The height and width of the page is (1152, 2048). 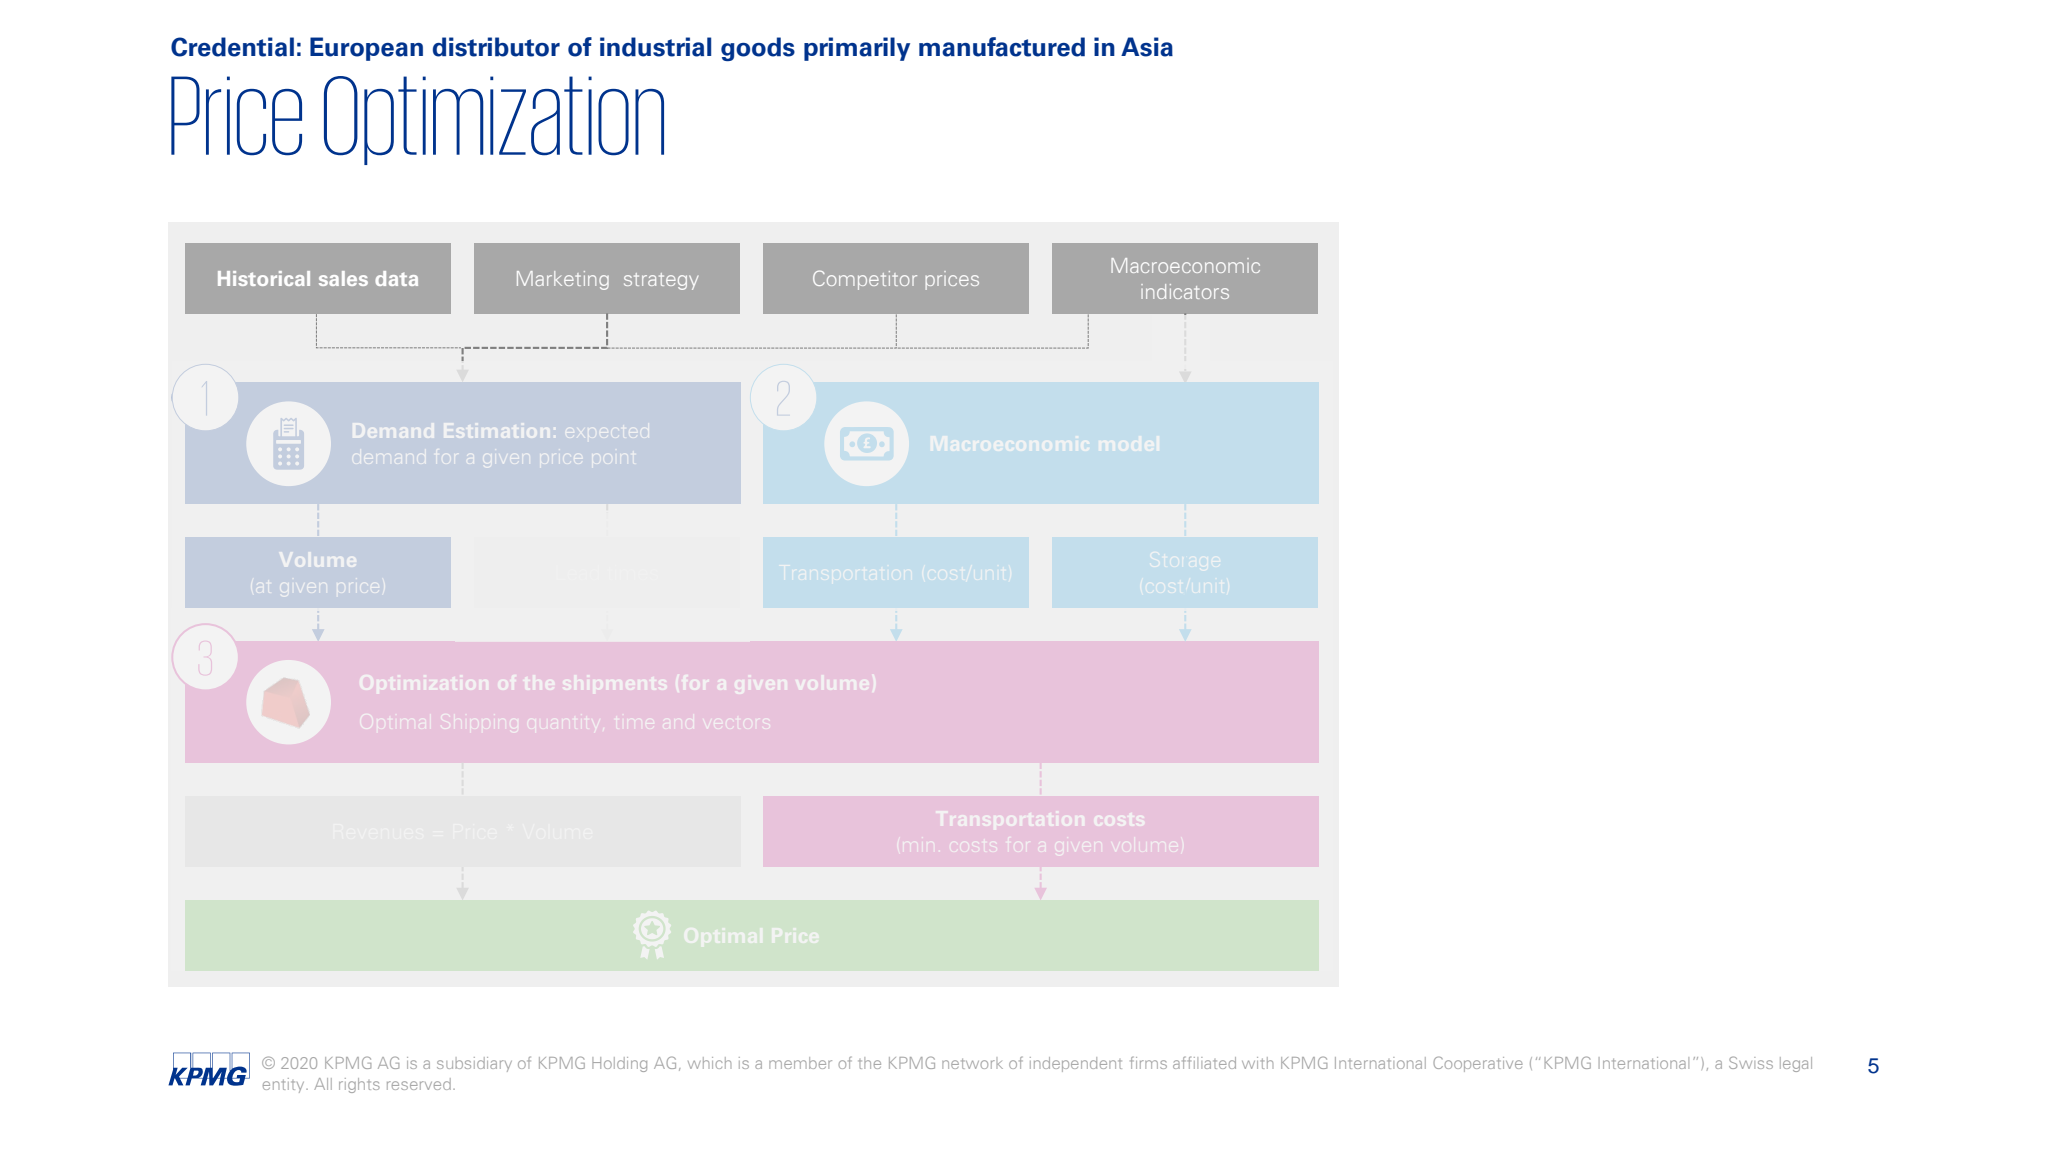 What do you see at coordinates (972, 1063) in the page?
I see `network` at bounding box center [972, 1063].
